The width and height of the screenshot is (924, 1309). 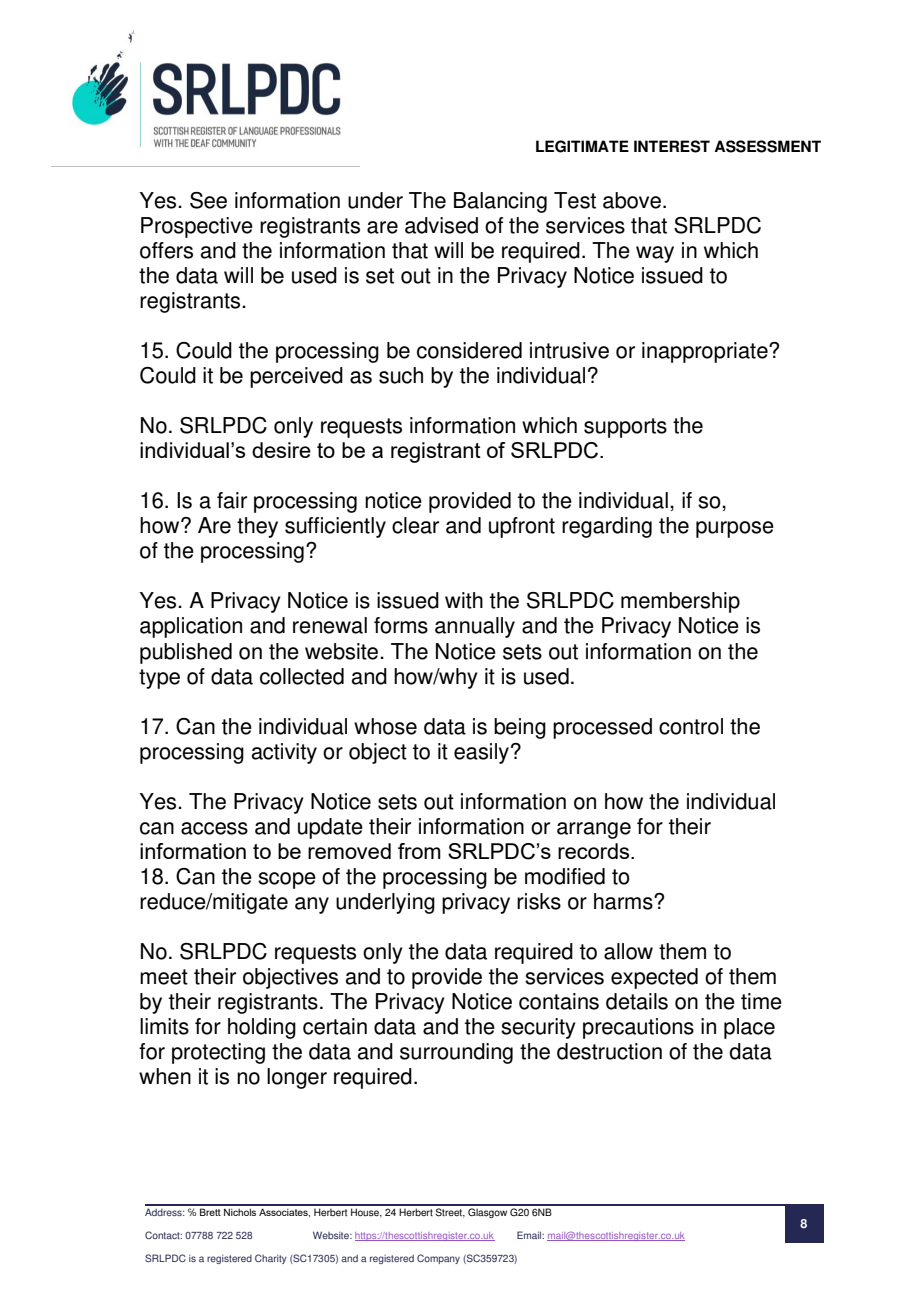 I want to click on Company, so click(x=438, y=1259).
